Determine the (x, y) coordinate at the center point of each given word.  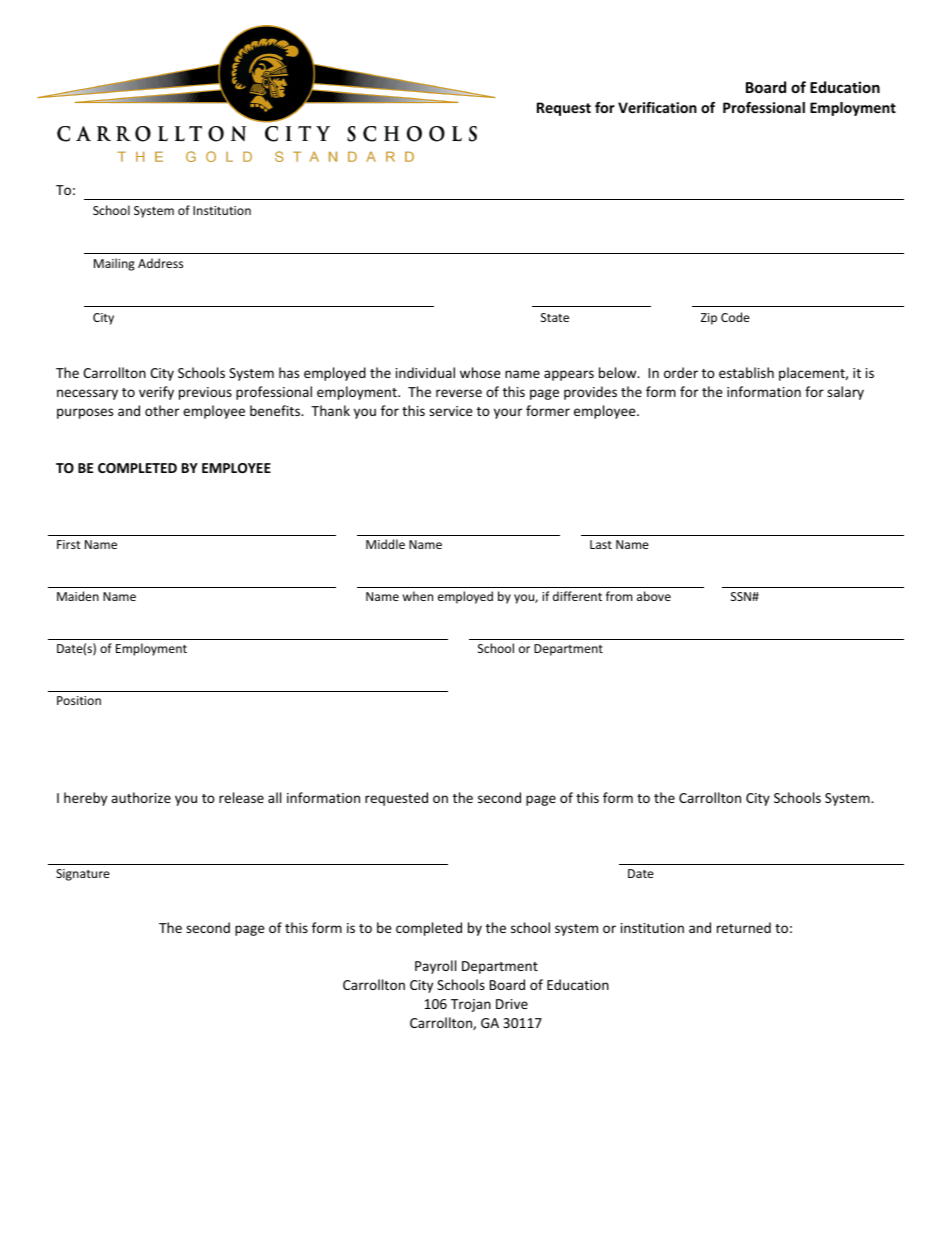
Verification (657, 107)
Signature (83, 875)
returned (744, 927)
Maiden (78, 596)
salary (845, 393)
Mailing (114, 264)
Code (735, 317)
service (451, 411)
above (654, 596)
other (162, 410)
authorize (141, 797)
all (274, 797)
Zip (709, 319)
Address (160, 263)
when (418, 596)
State (555, 317)
